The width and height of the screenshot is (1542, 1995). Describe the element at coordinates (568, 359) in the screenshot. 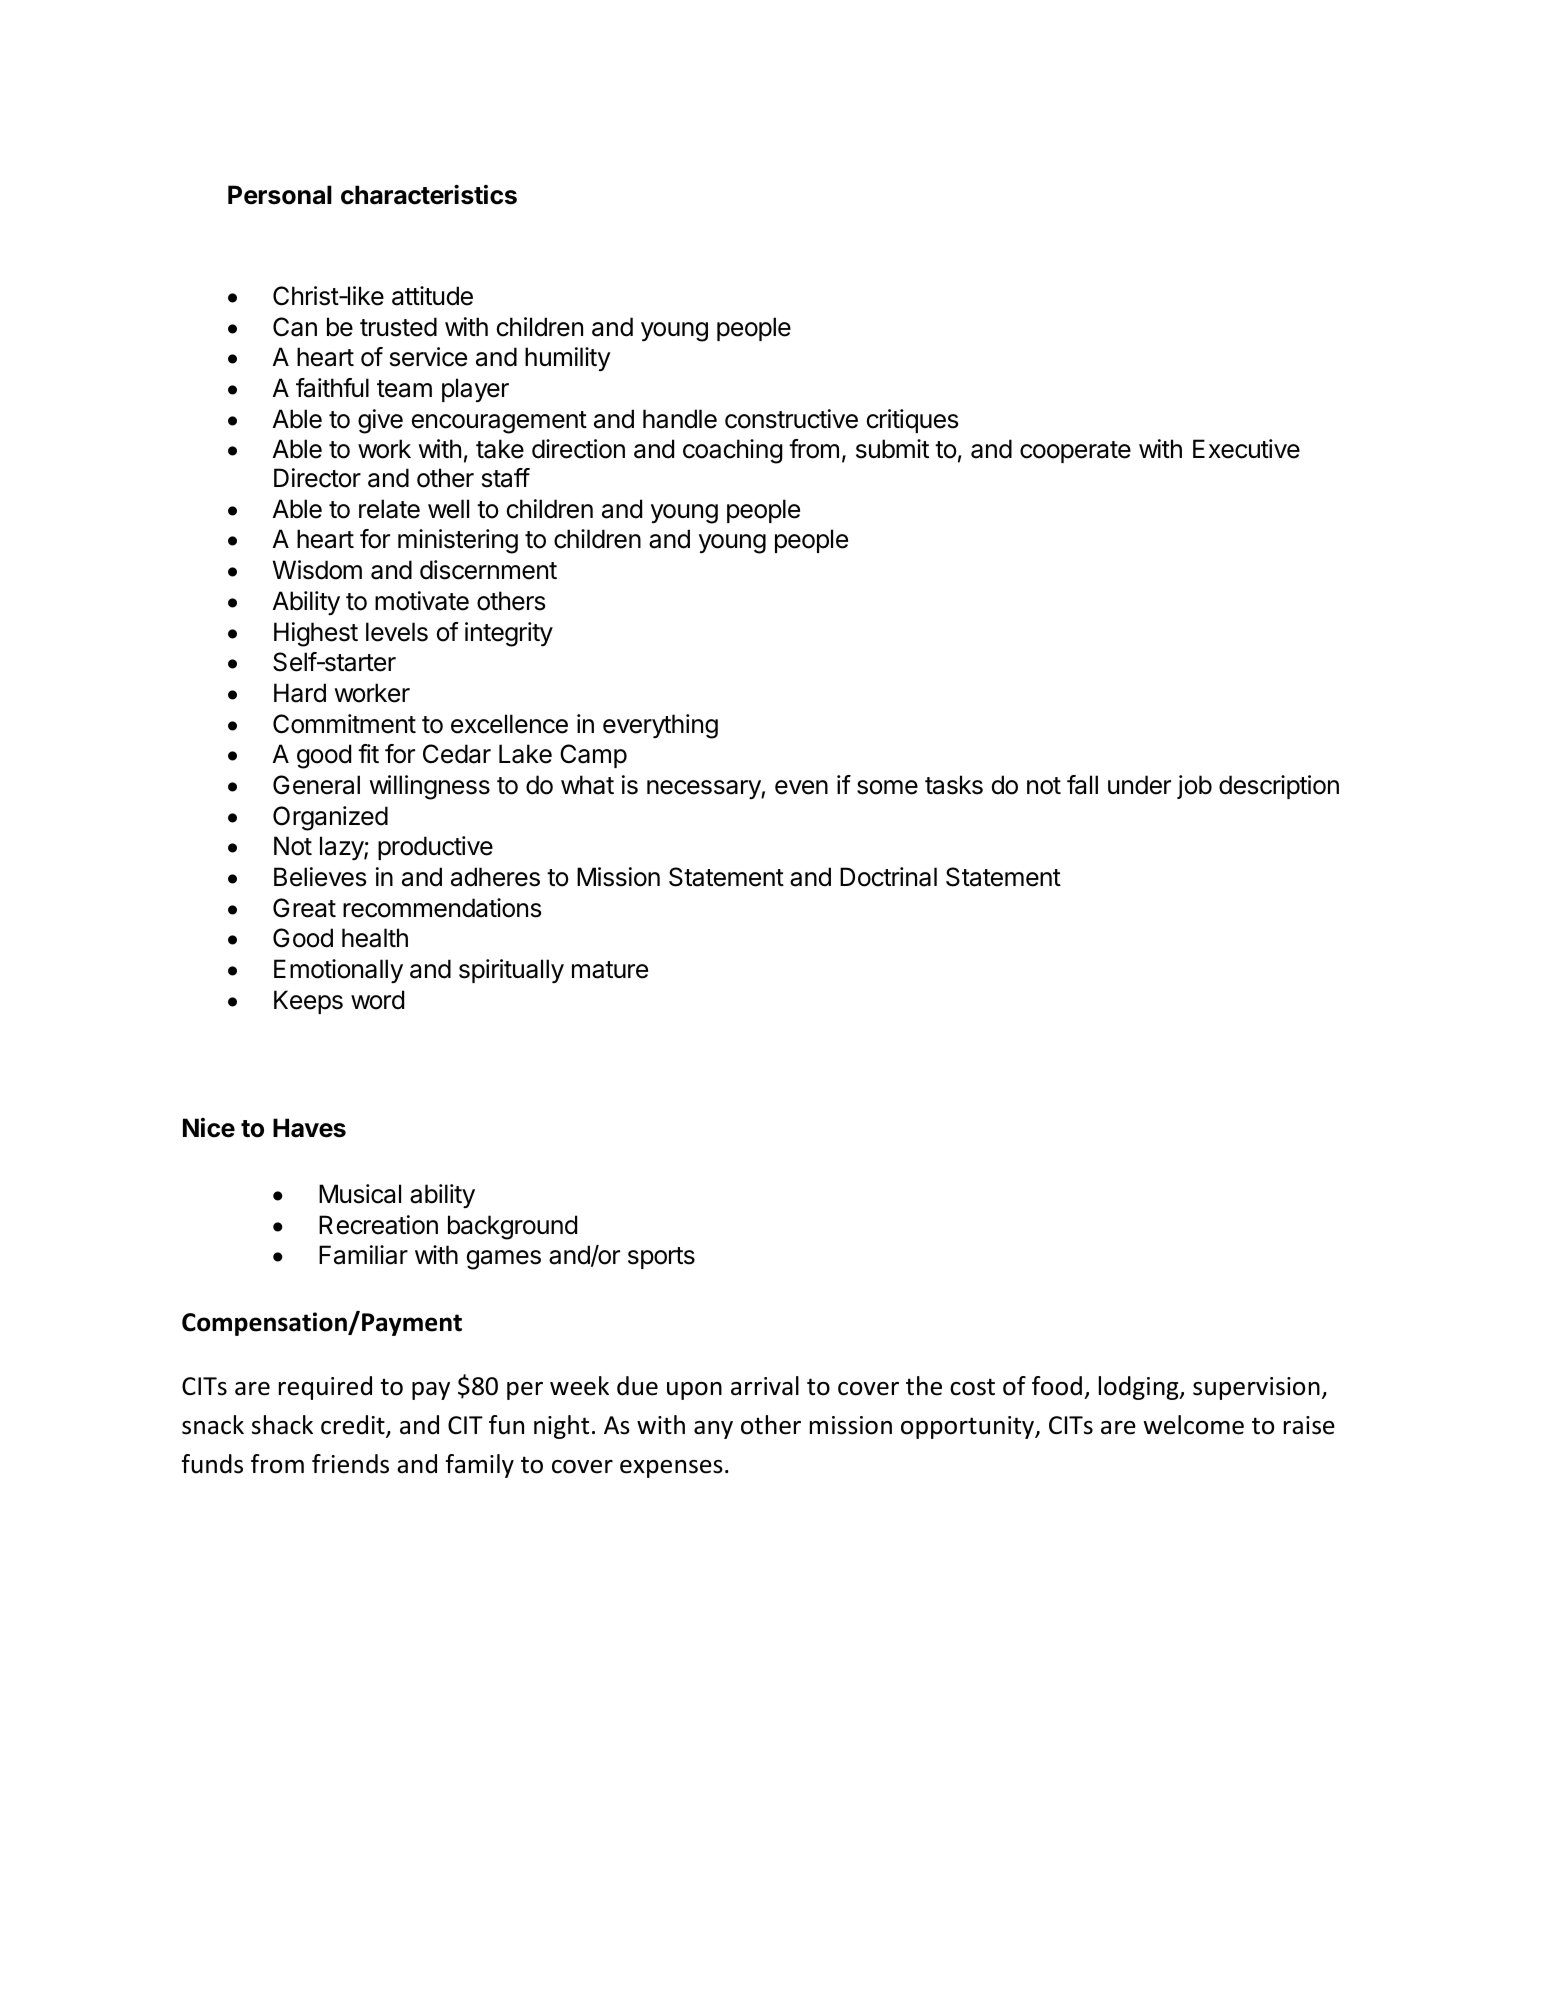

I see `humility` at that location.
